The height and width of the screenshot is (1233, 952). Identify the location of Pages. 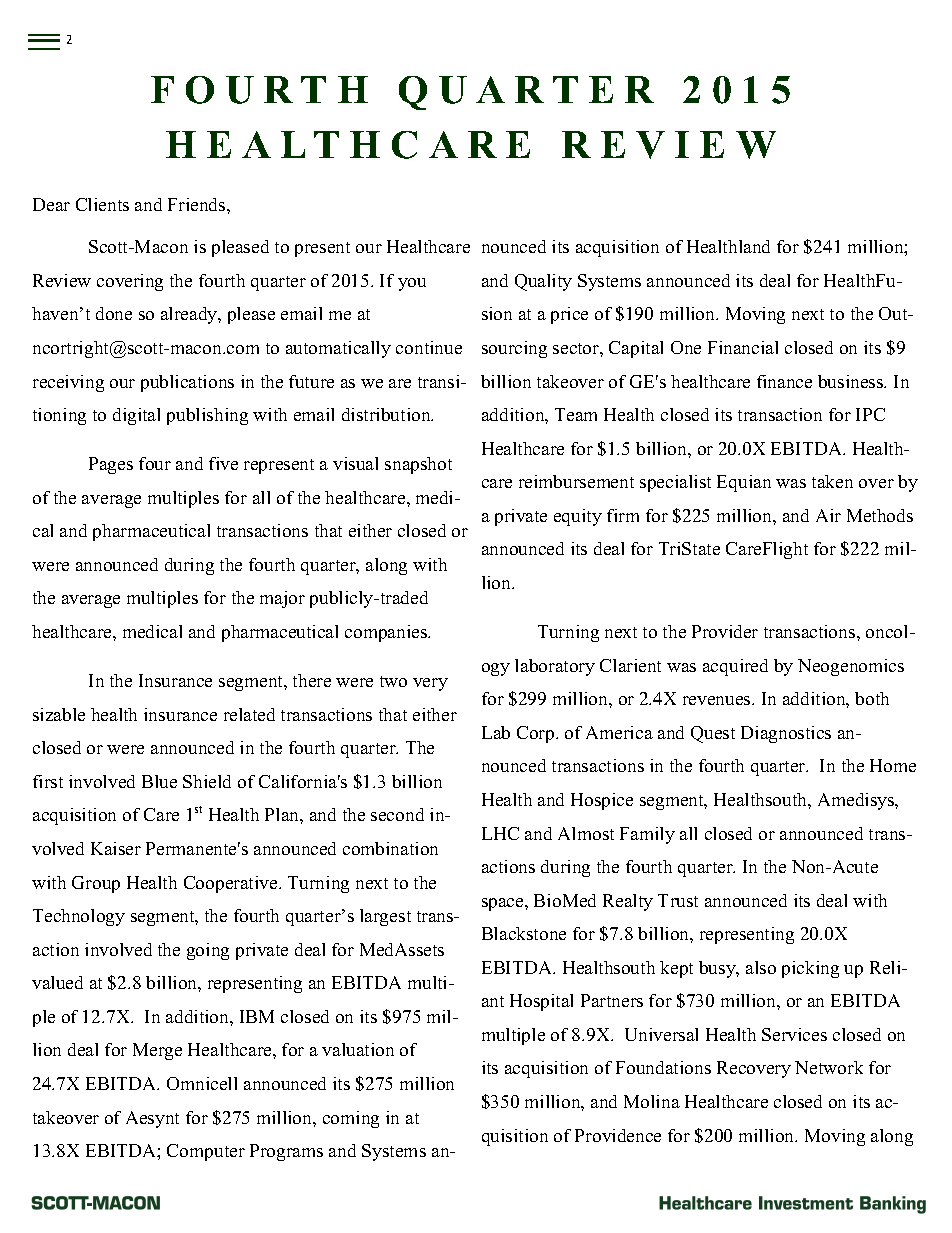
(111, 465).
